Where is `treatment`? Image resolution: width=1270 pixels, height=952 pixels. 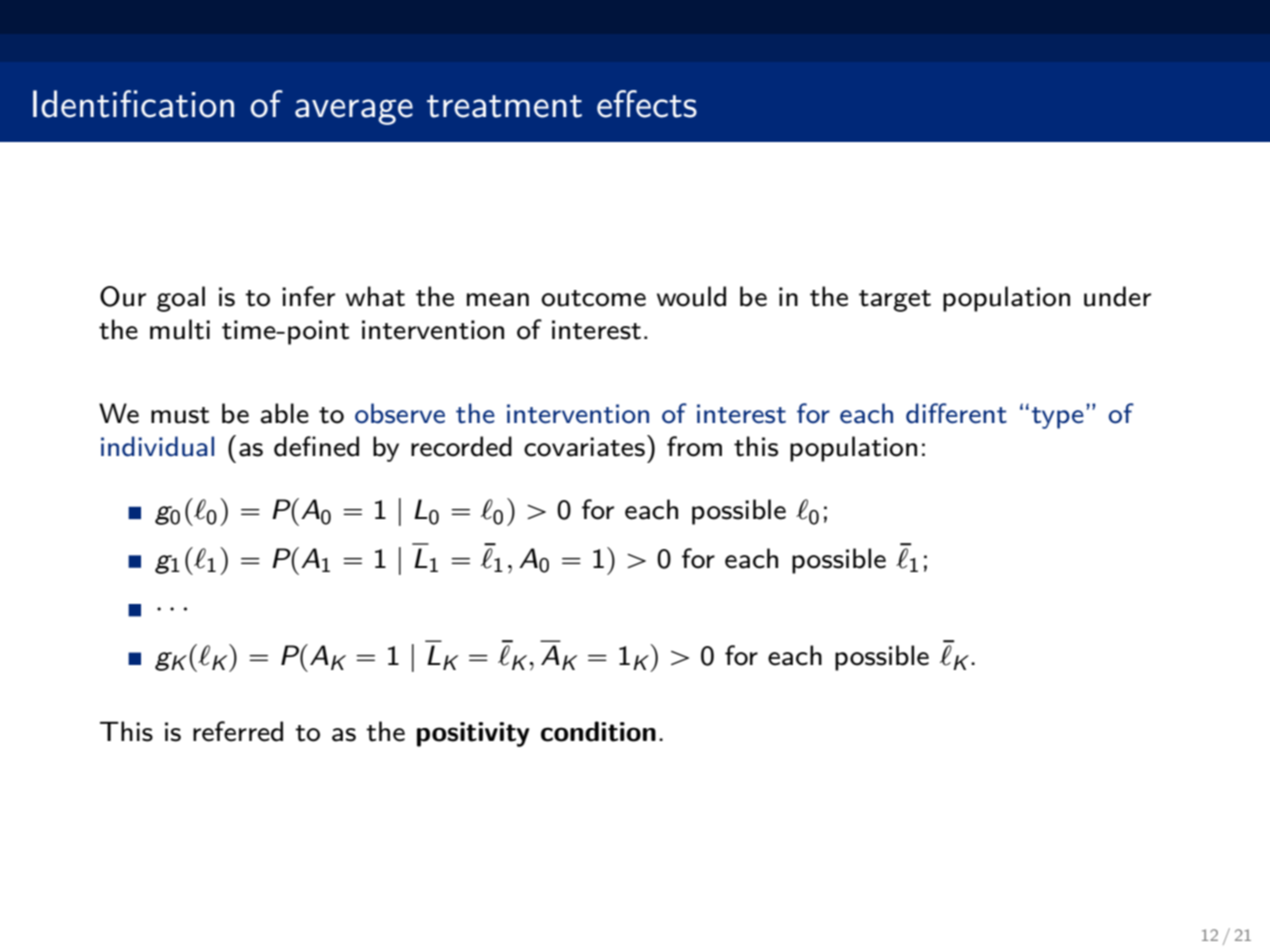 treatment is located at coordinates (504, 106).
